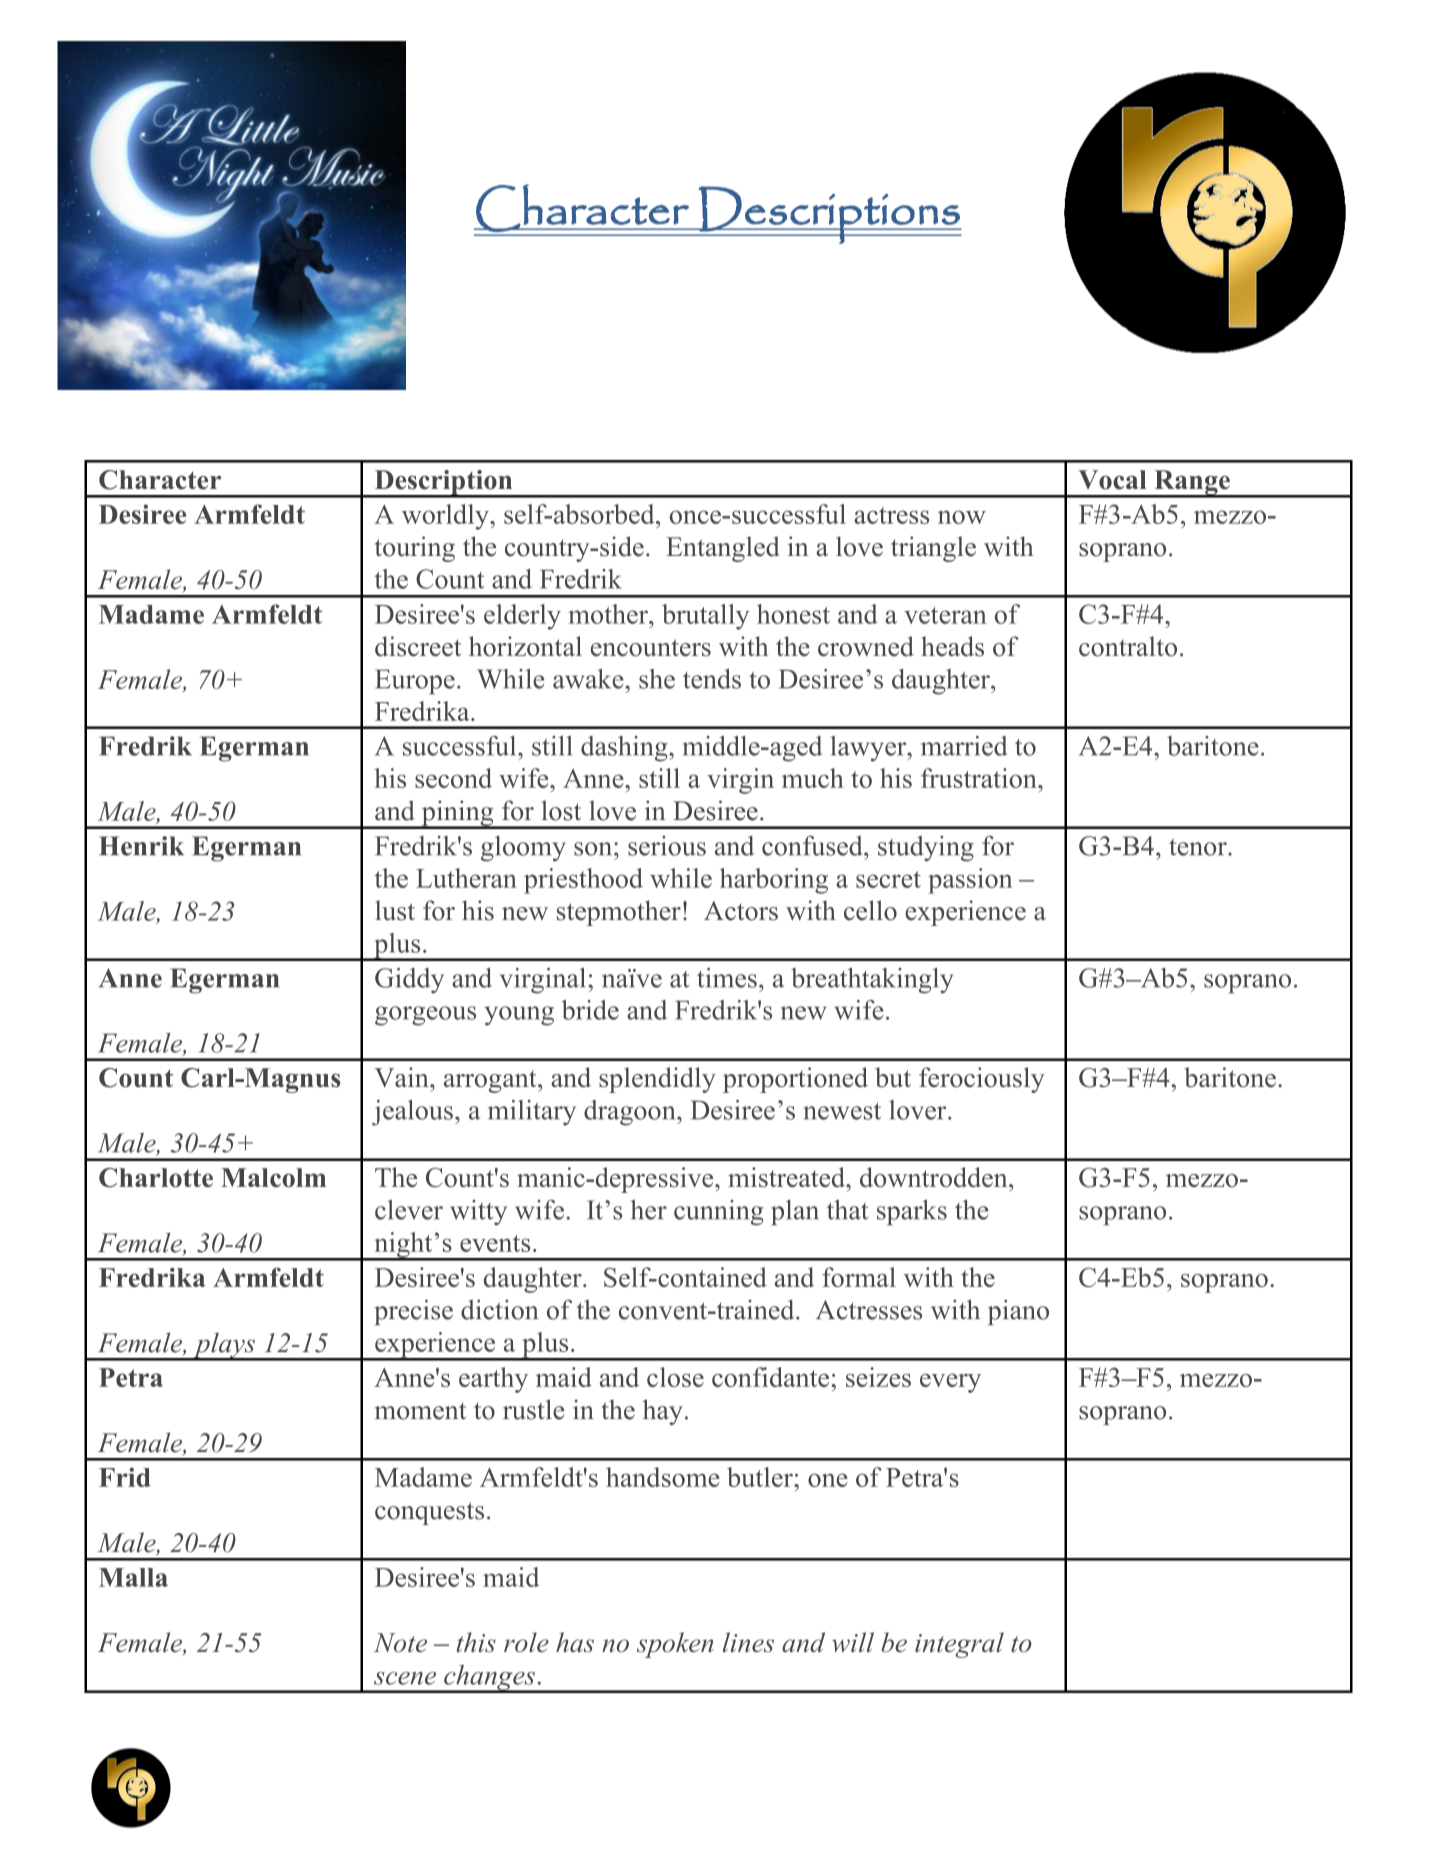  I want to click on Henrik, so click(141, 846).
